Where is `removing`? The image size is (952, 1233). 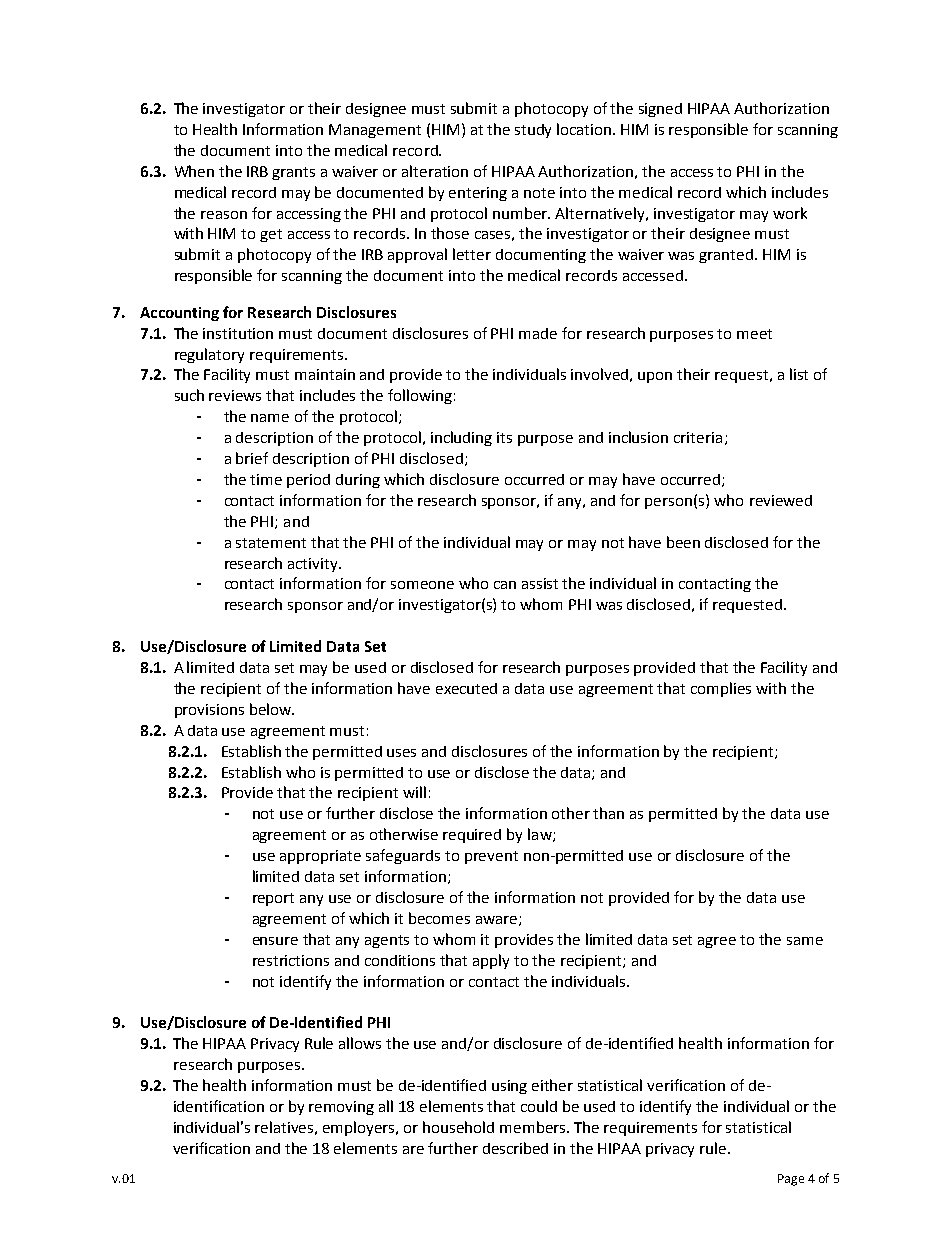
removing is located at coordinates (341, 1108).
